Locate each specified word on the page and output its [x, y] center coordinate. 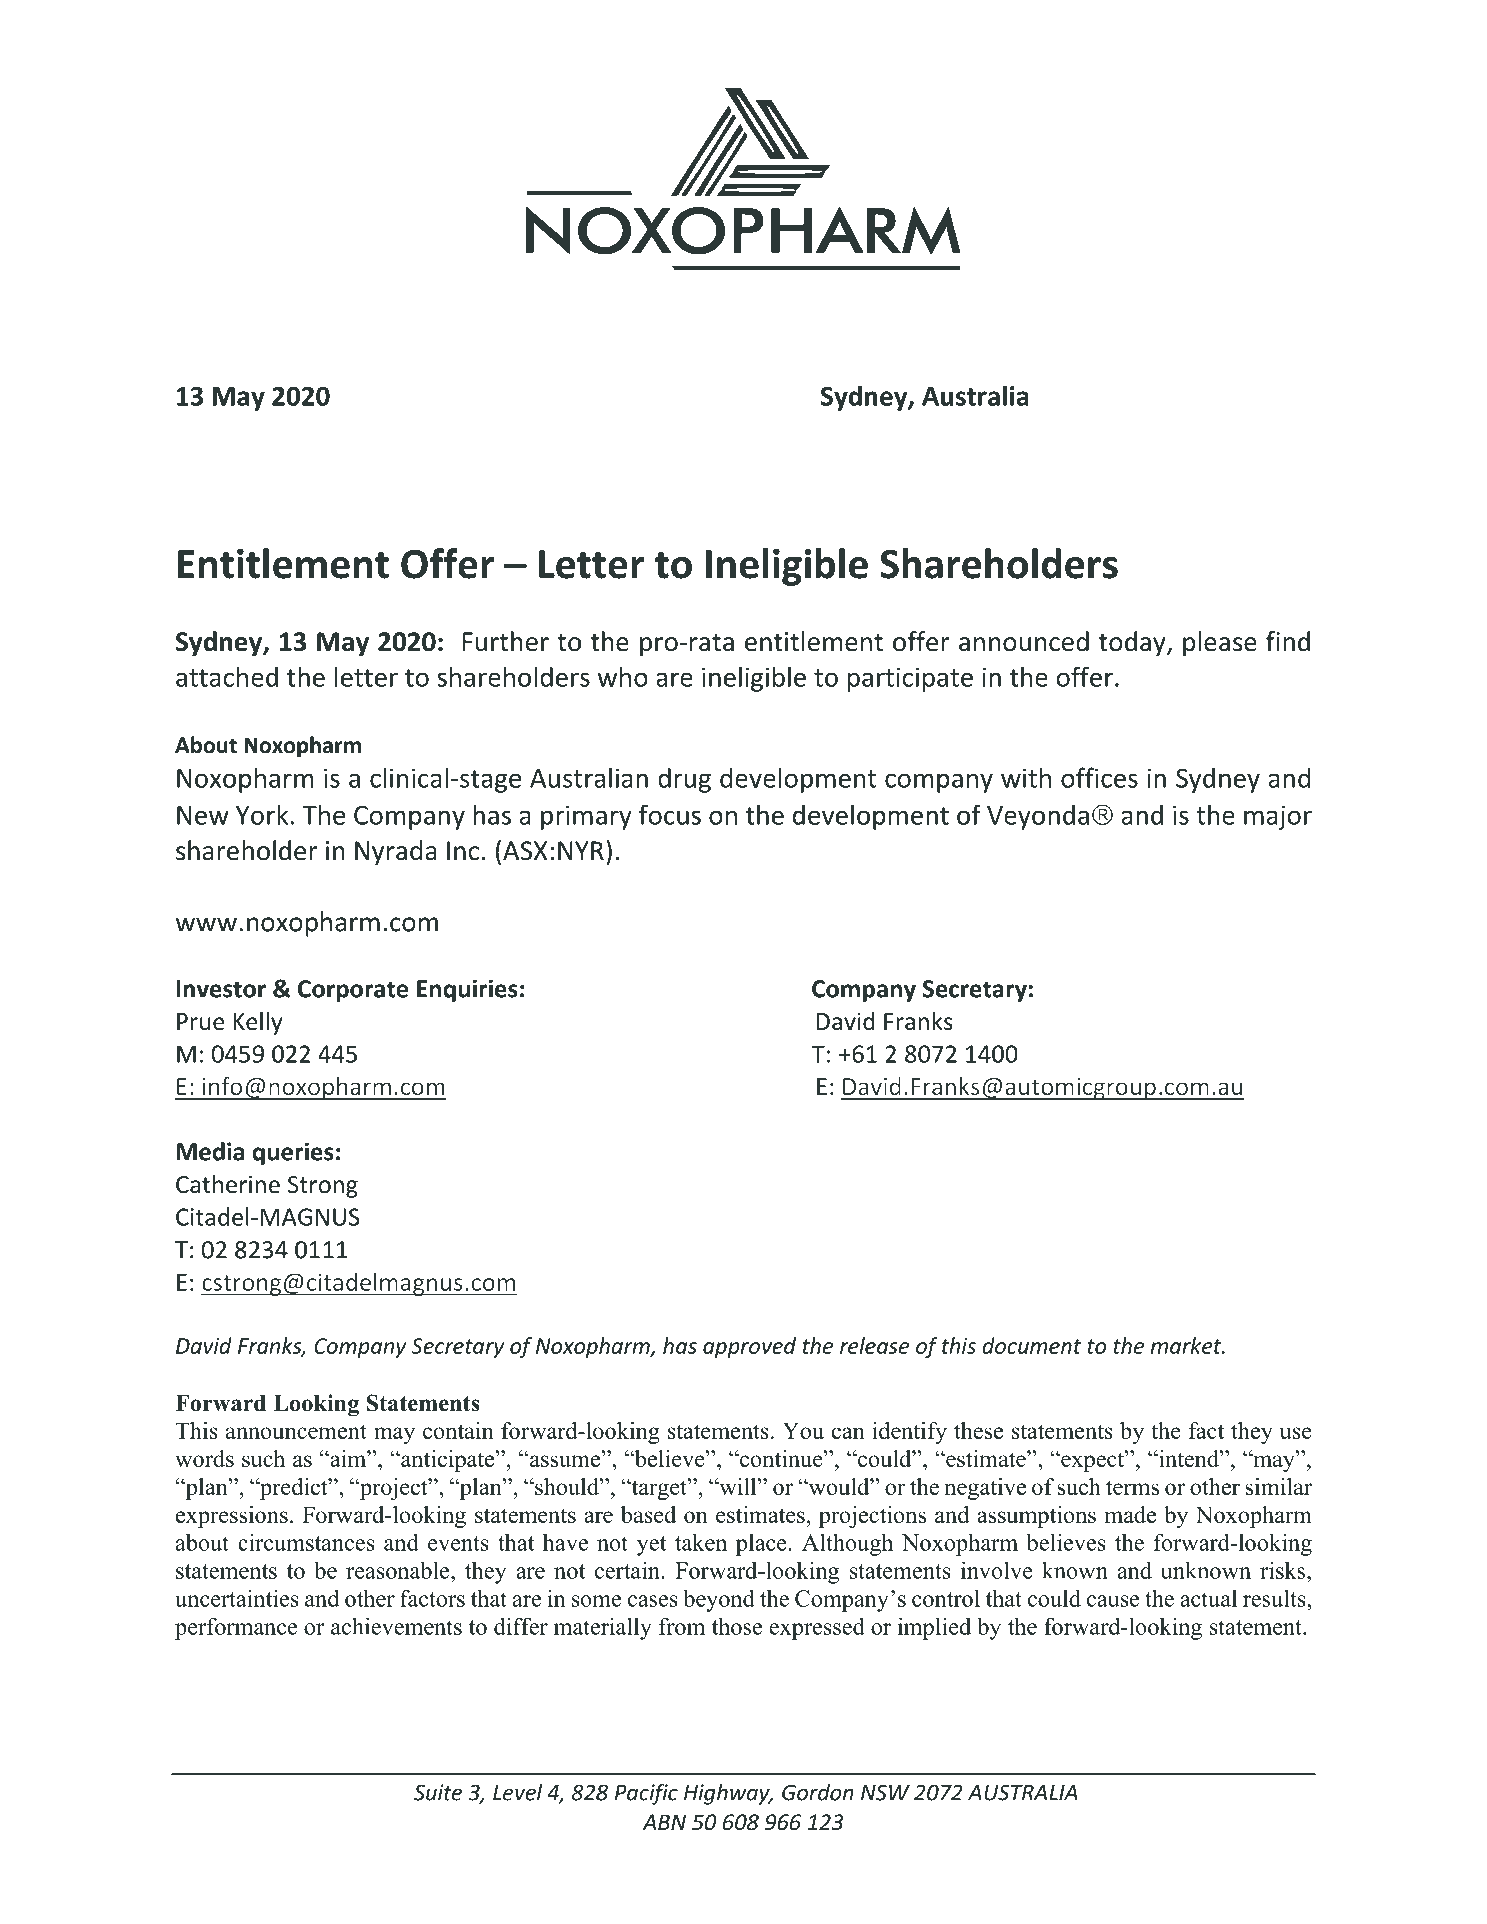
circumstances [306, 1542]
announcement [296, 1431]
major [1278, 817]
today [1133, 643]
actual [1208, 1598]
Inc [463, 851]
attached [227, 676]
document [1031, 1345]
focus [670, 815]
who [623, 676]
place [762, 1544]
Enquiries [467, 990]
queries [293, 1153]
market [1187, 1345]
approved [749, 1347]
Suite [438, 1792]
